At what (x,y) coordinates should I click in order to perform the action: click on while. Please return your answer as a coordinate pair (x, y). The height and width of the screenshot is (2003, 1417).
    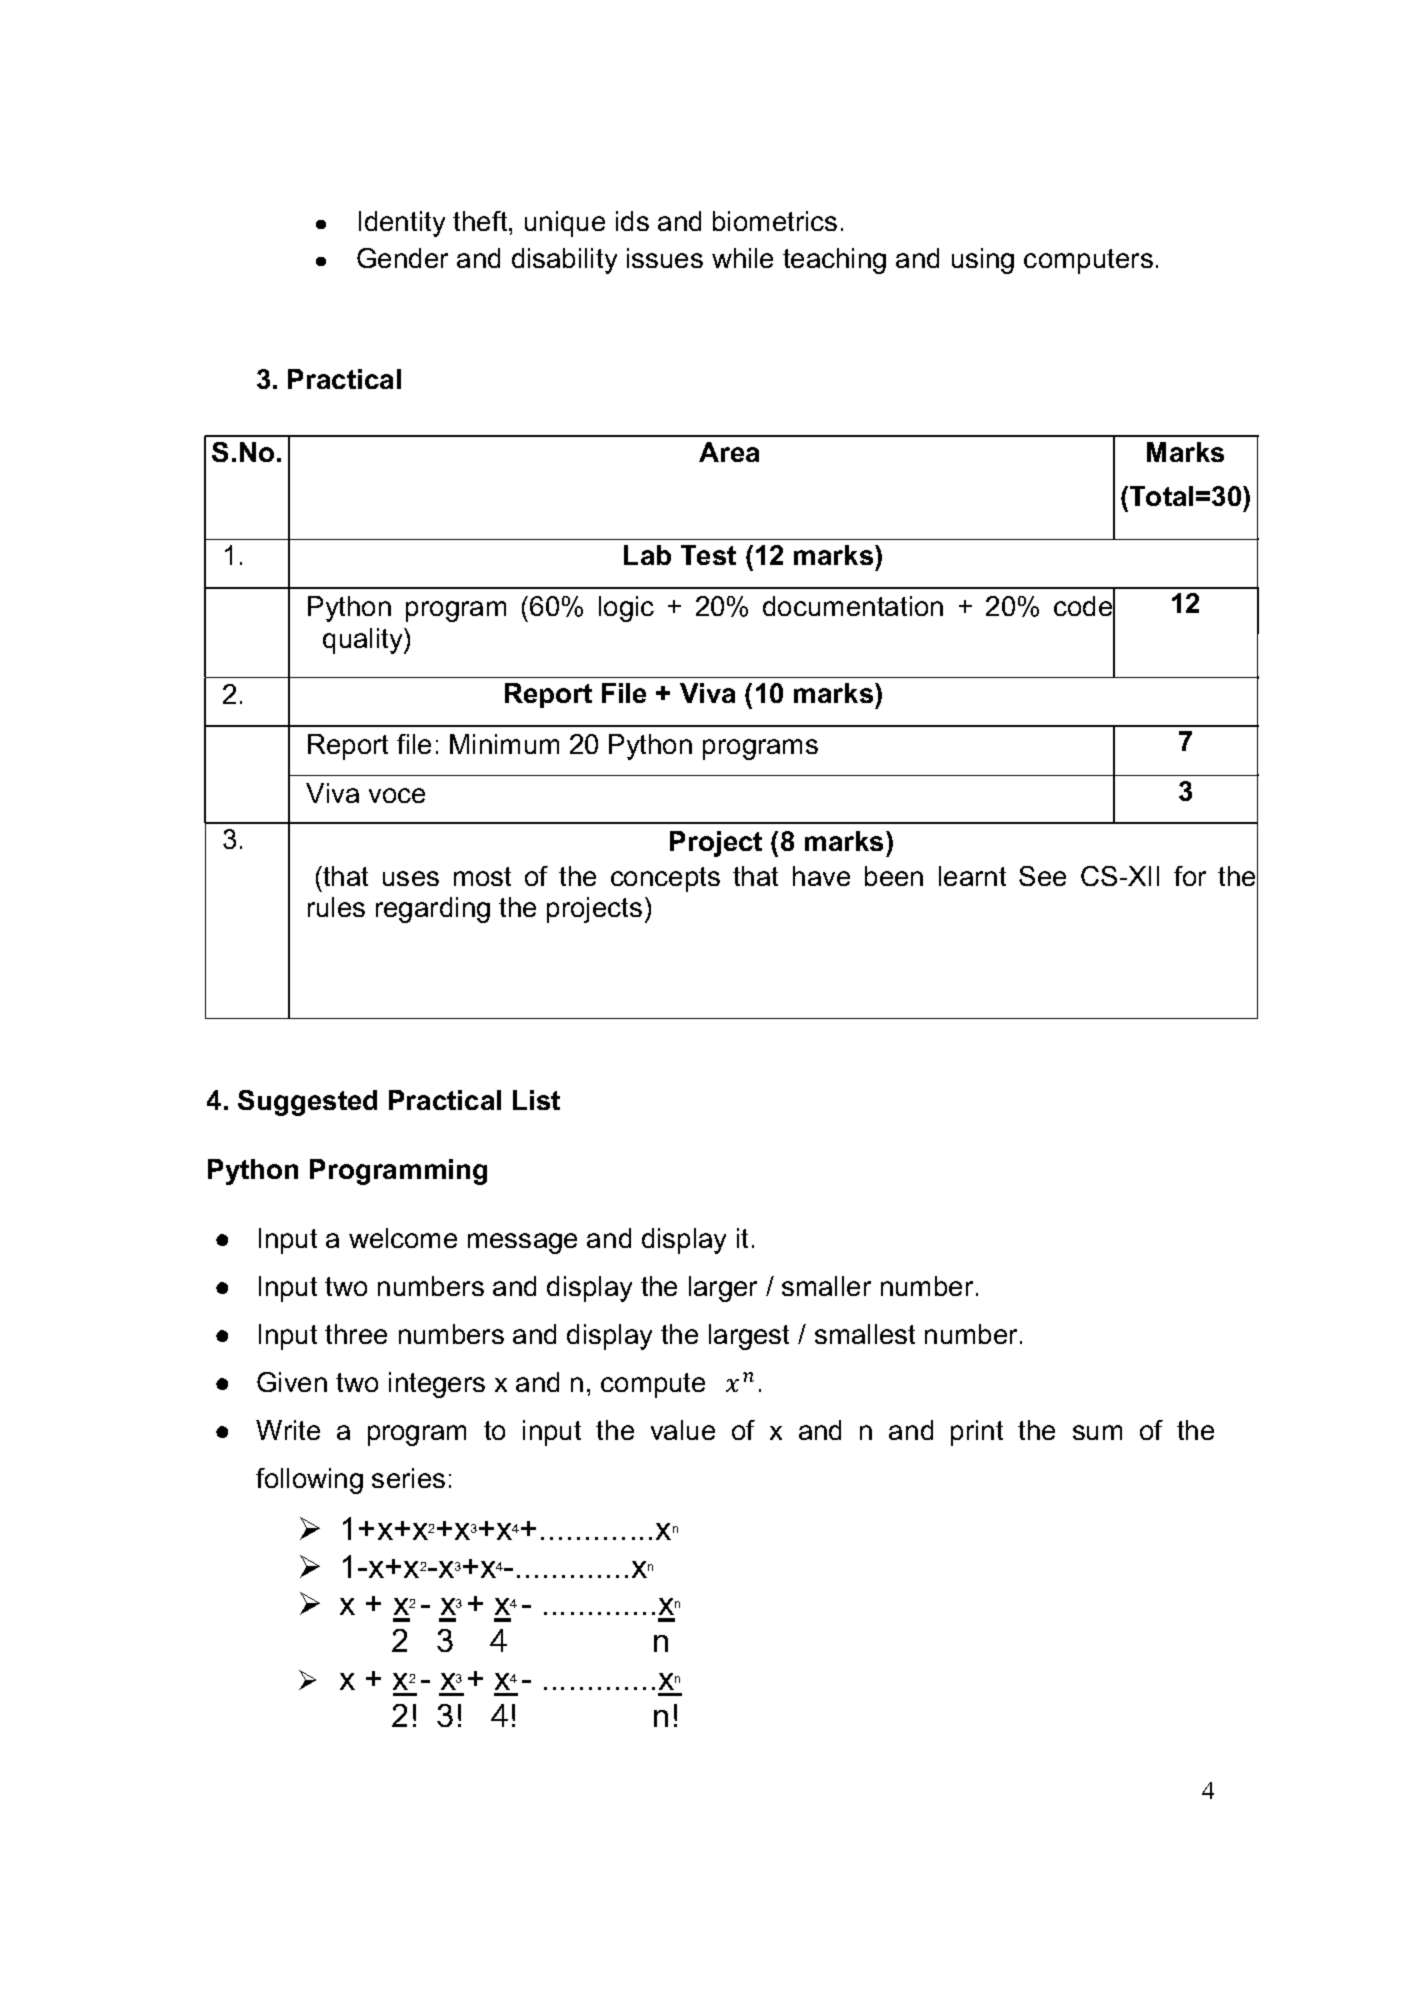
    Looking at the image, I should click on (742, 258).
